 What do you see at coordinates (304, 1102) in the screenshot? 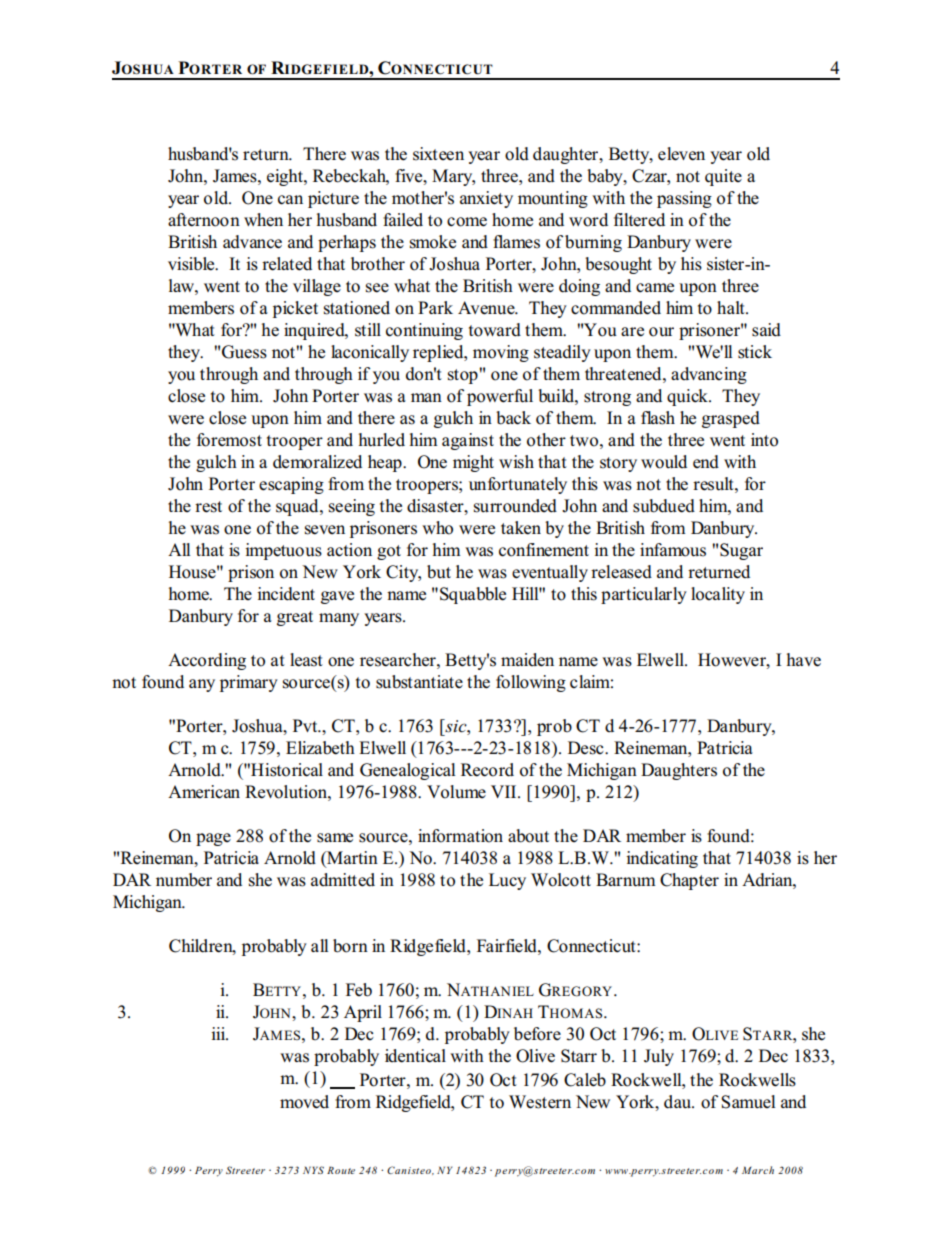
I see `moved` at bounding box center [304, 1102].
